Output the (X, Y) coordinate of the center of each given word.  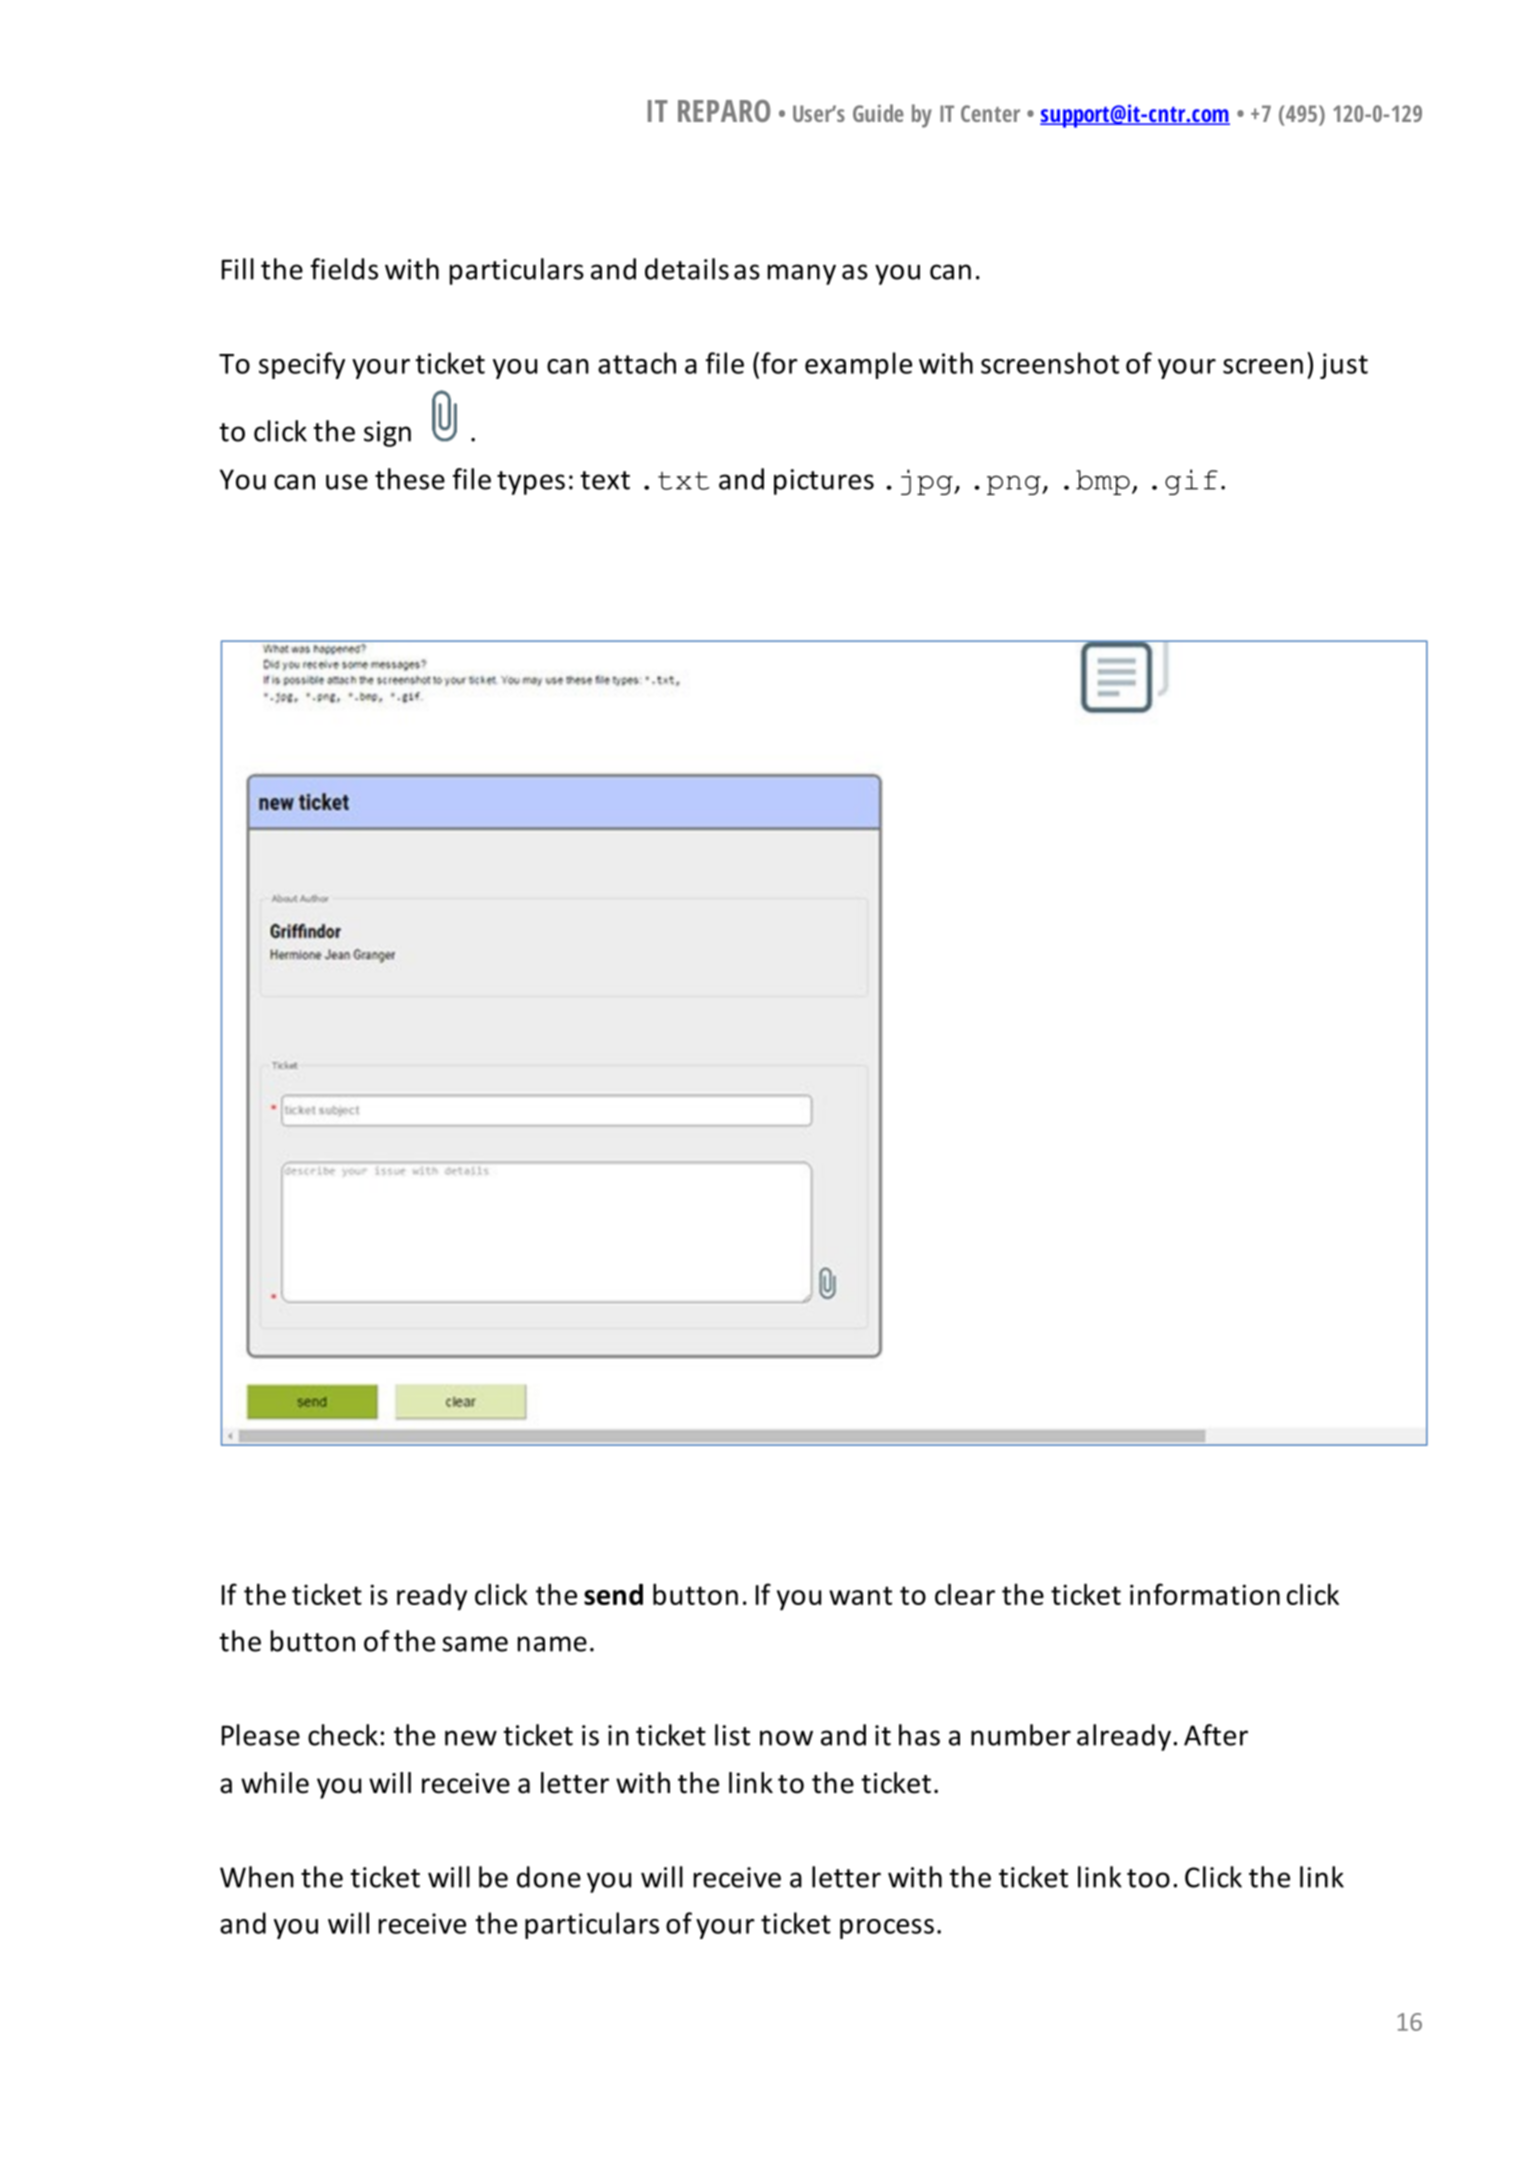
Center (990, 113)
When (257, 1877)
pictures (824, 482)
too (1148, 1878)
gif (1191, 482)
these (410, 479)
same (475, 1644)
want (860, 1595)
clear (965, 1594)
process (887, 1929)
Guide (878, 113)
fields (344, 269)
